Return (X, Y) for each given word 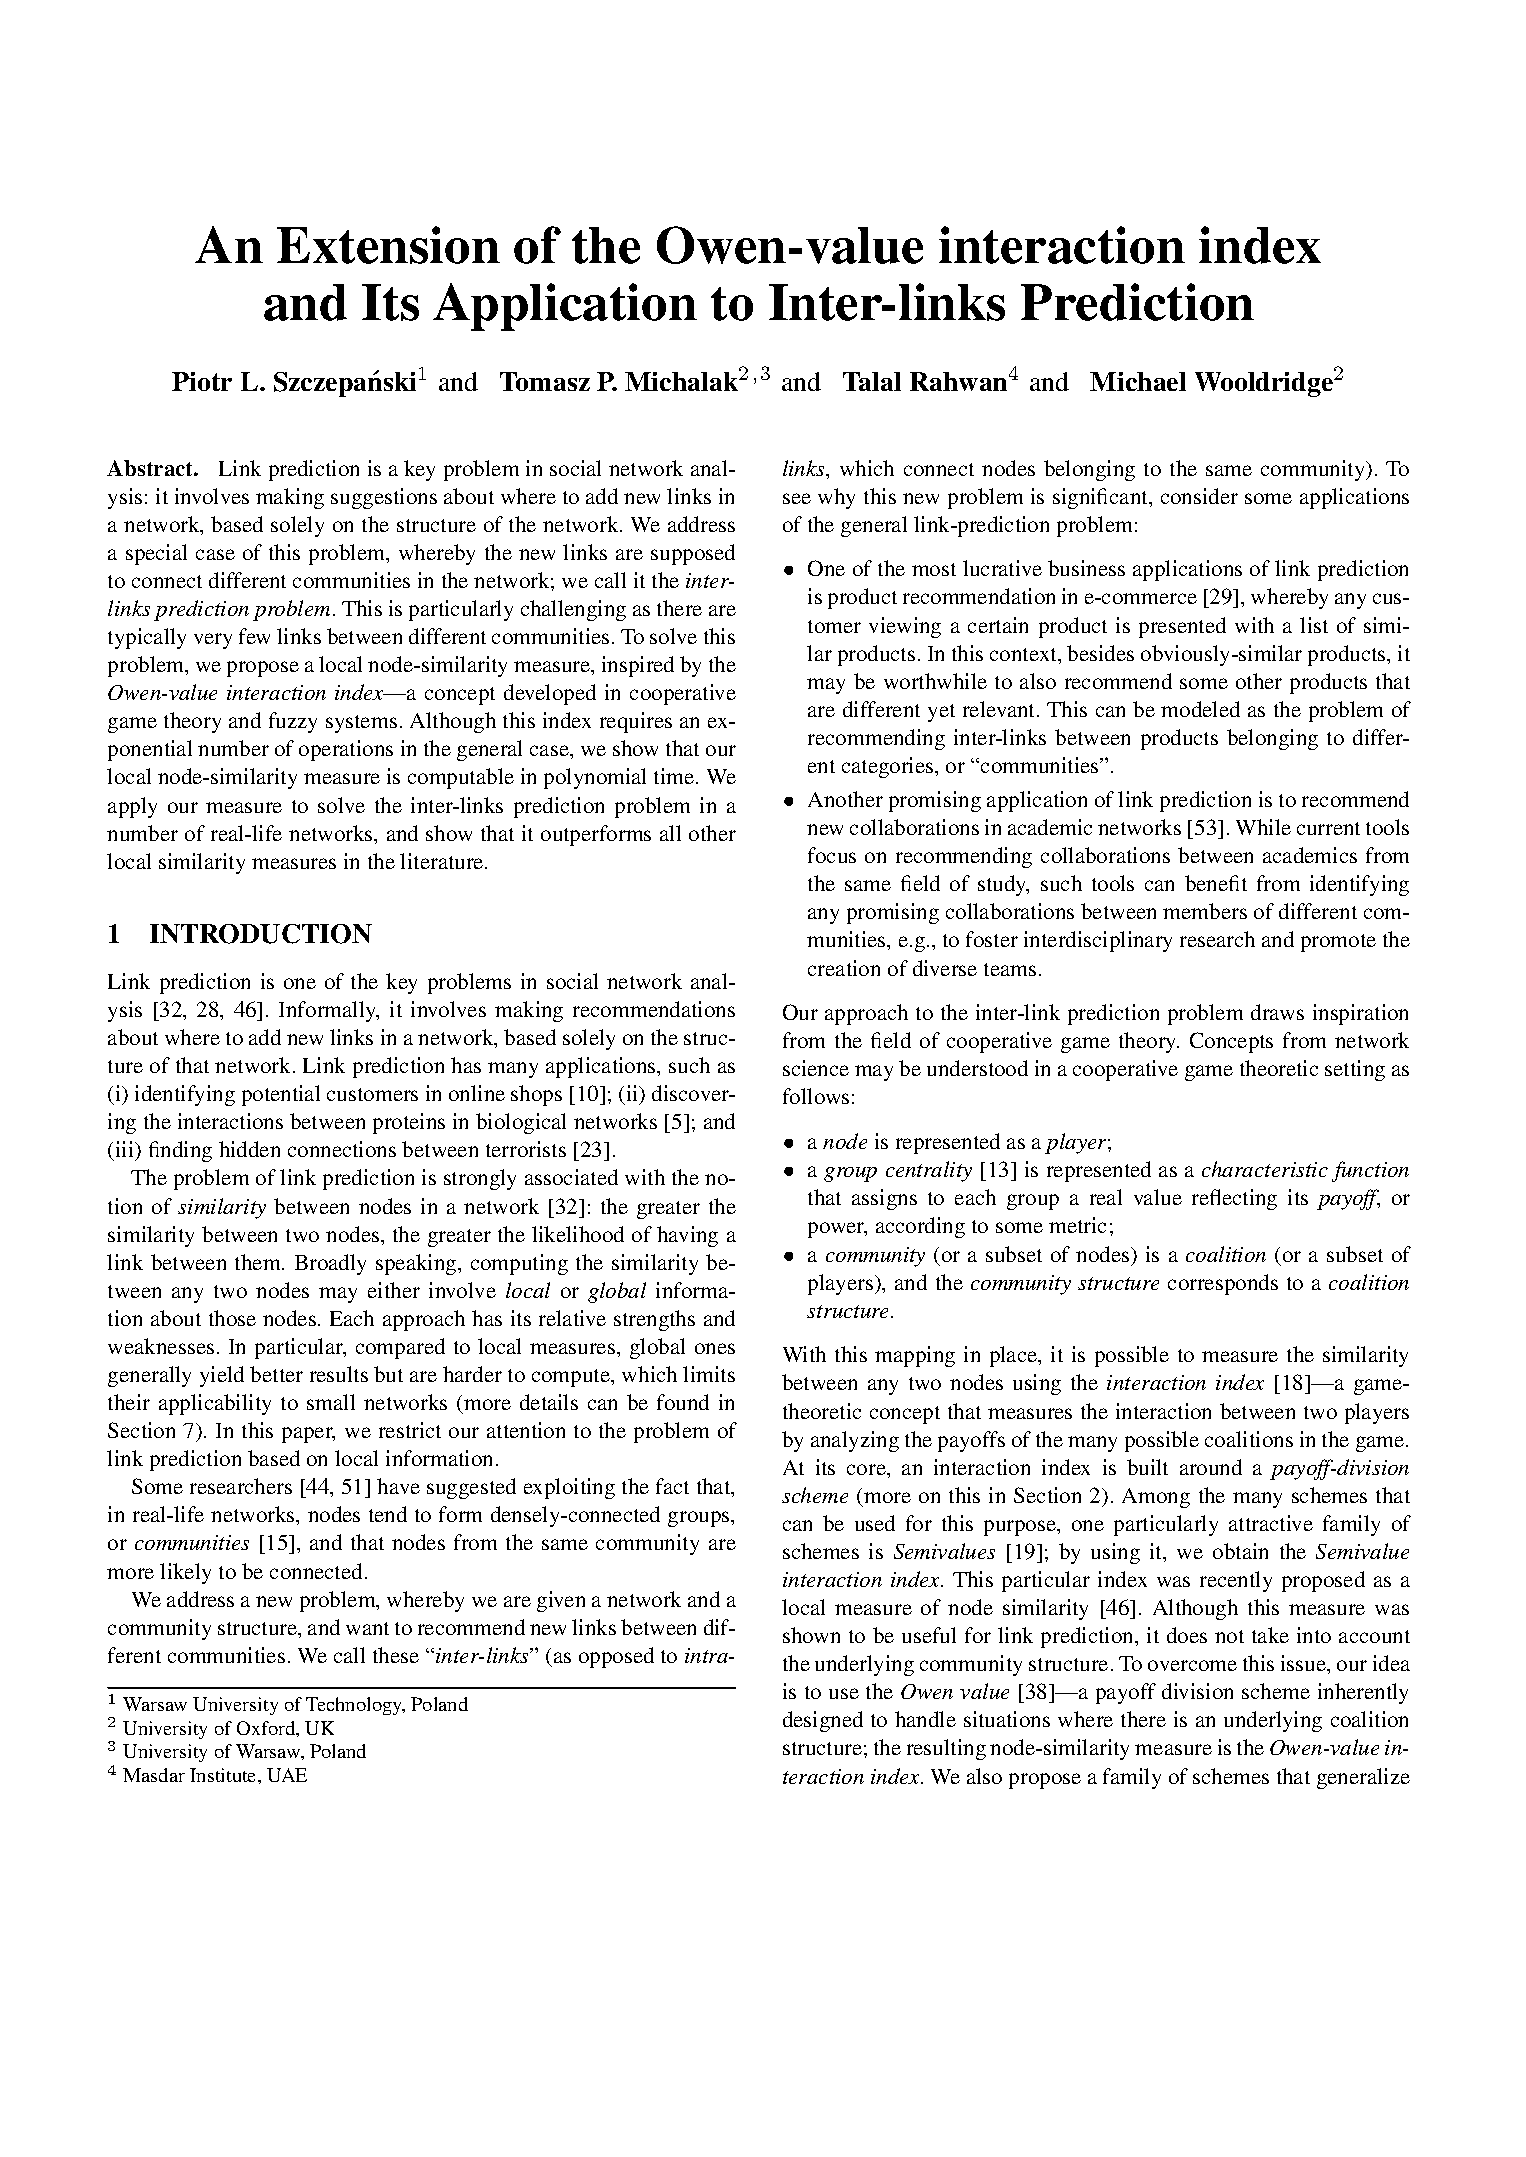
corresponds (1223, 1284)
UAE (287, 1775)
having (687, 1236)
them (259, 1262)
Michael (1138, 381)
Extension (388, 245)
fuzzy (293, 722)
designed (823, 1721)
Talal (872, 381)
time (675, 776)
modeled (1200, 709)
